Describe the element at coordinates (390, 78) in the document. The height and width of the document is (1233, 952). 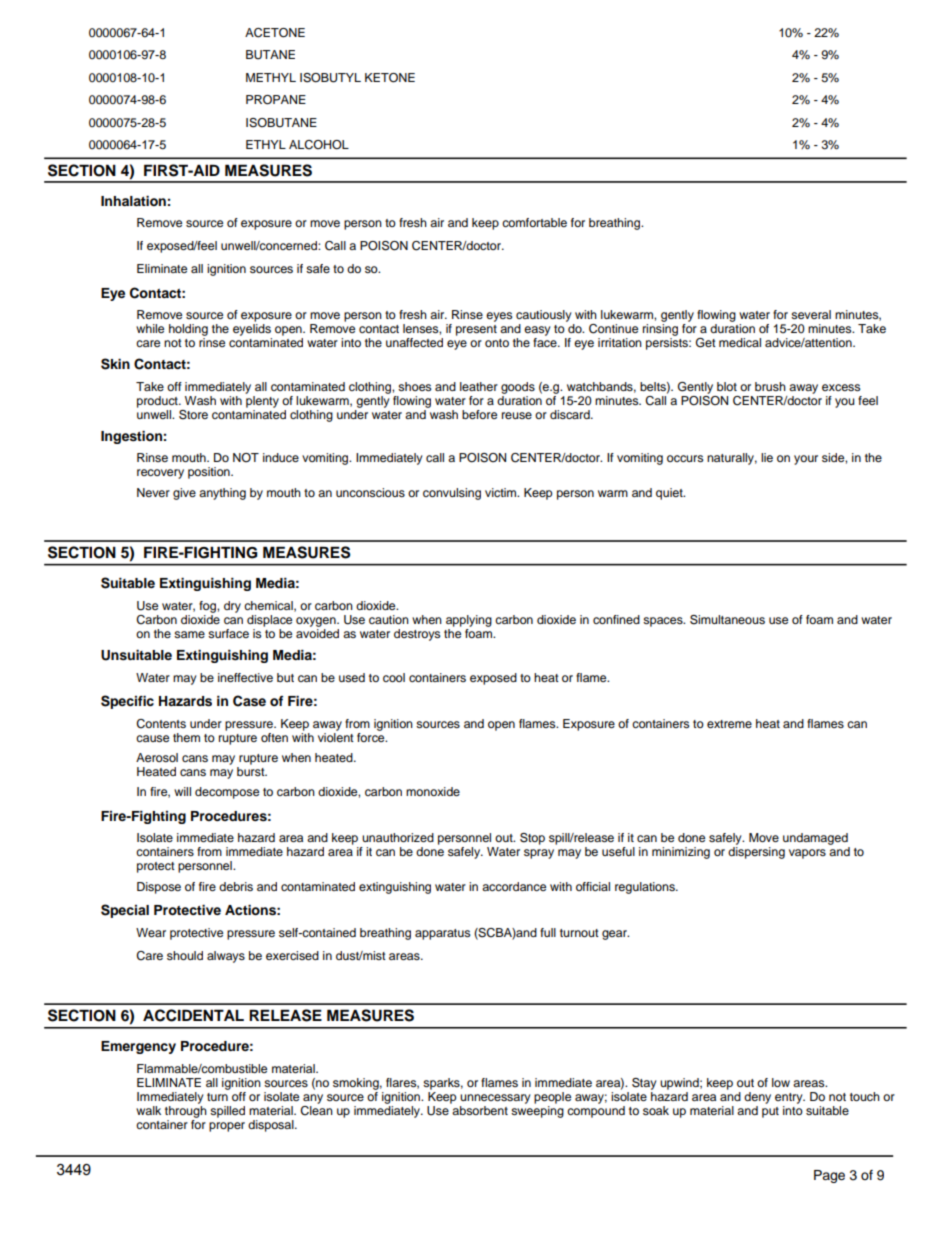
I see `KETONE` at that location.
